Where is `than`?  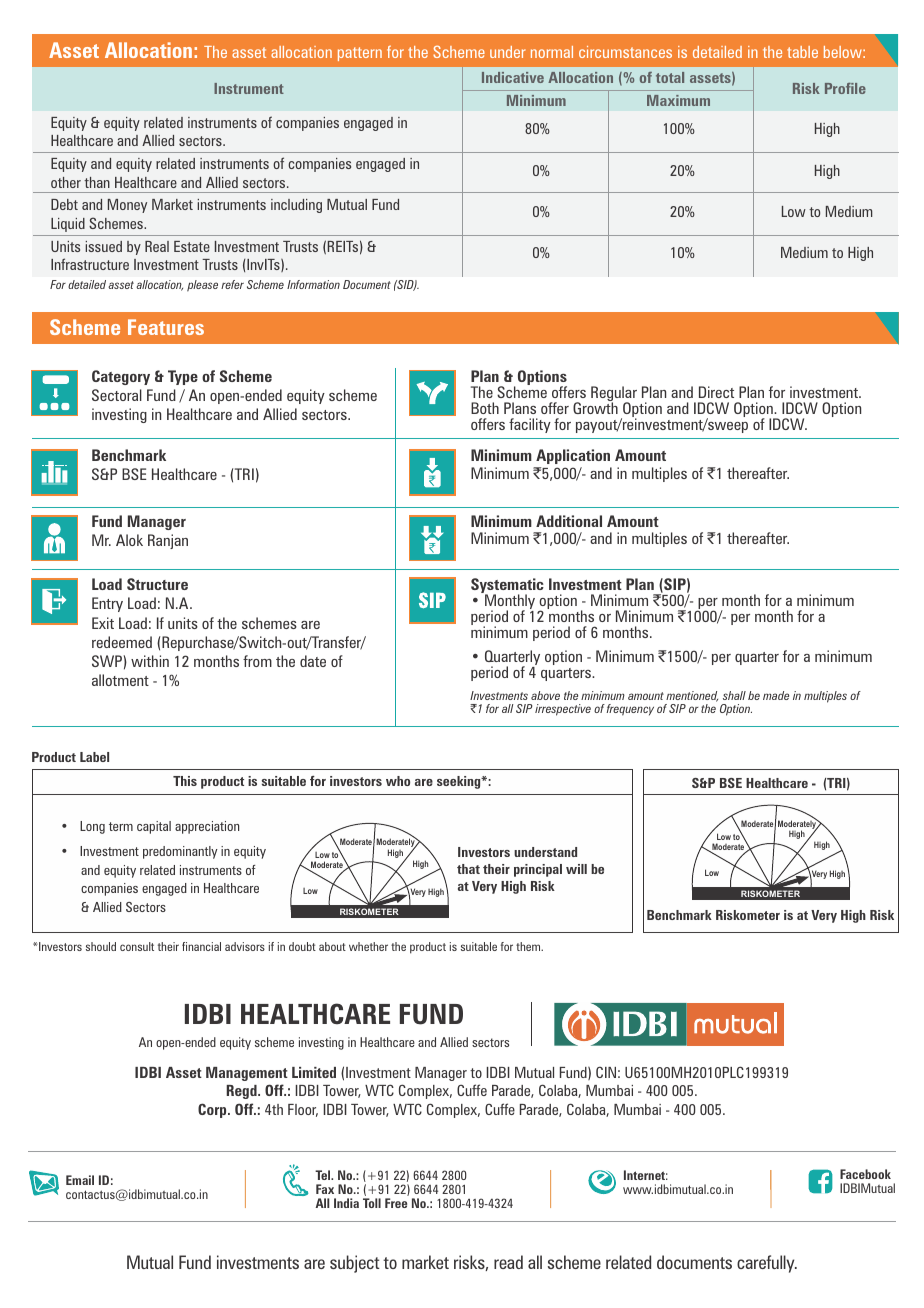
than is located at coordinates (97, 182).
